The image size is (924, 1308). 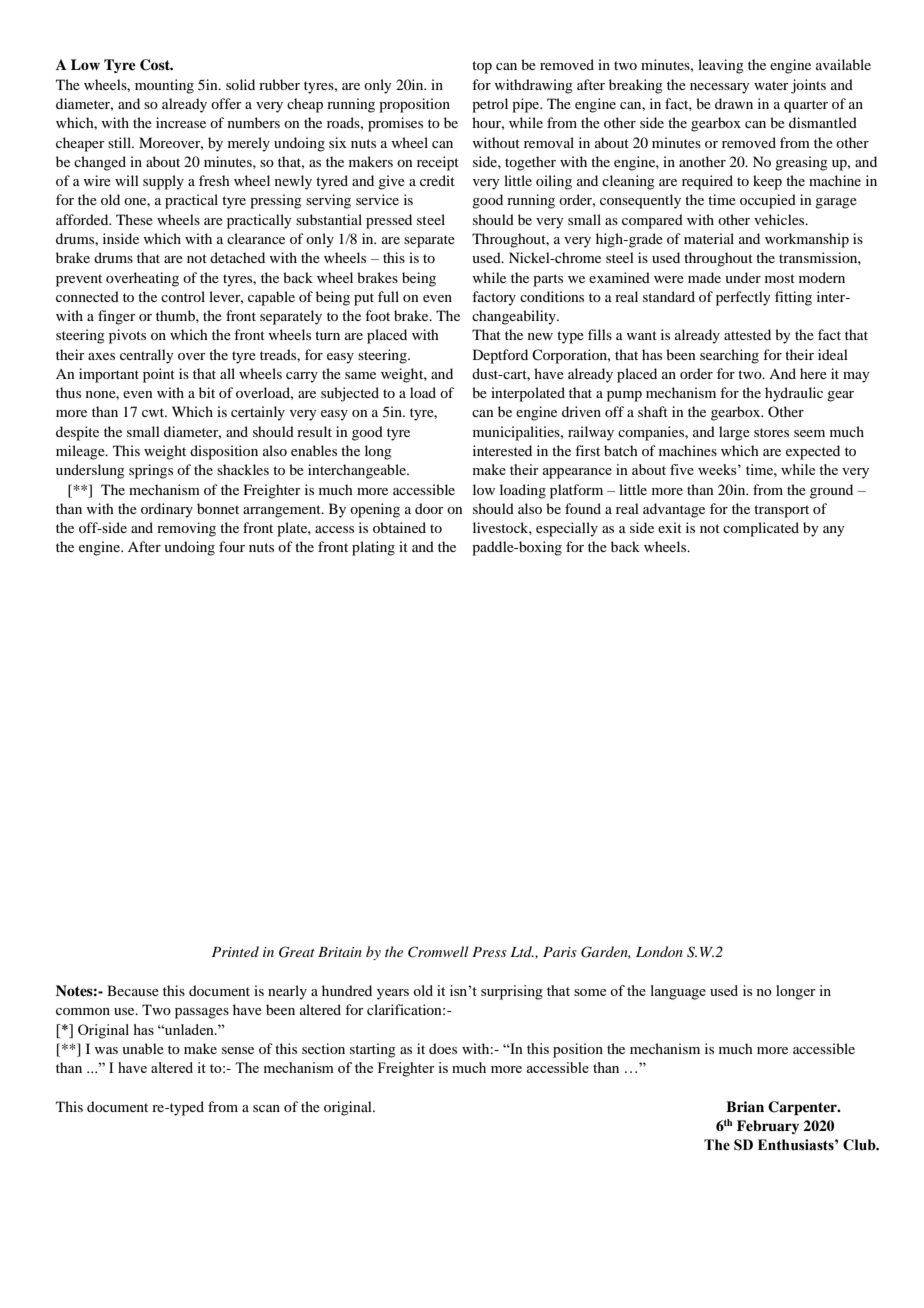 What do you see at coordinates (747, 334) in the screenshot?
I see `attested` at bounding box center [747, 334].
